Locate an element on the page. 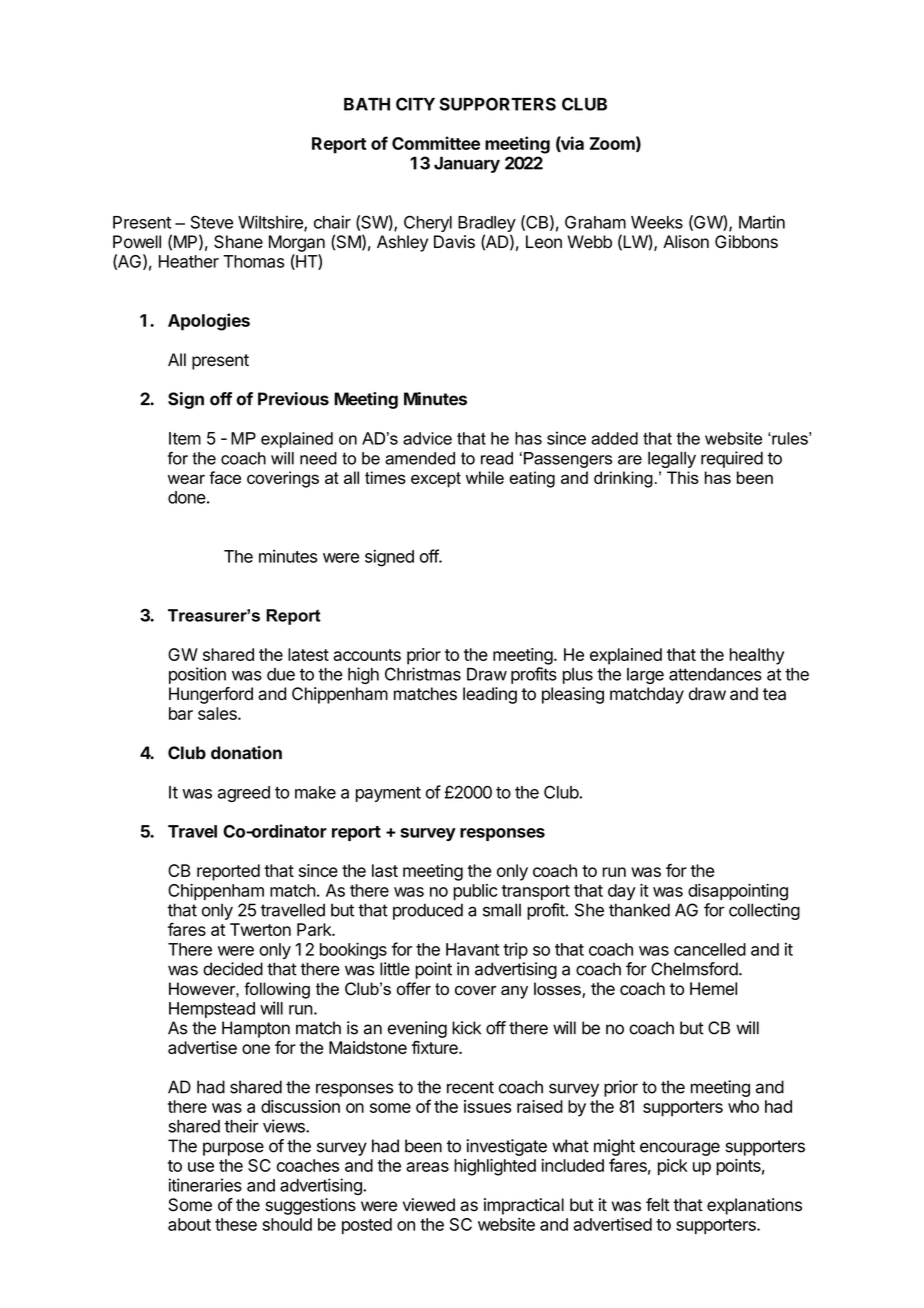 The image size is (924, 1308). attendances is located at coordinates (715, 674).
